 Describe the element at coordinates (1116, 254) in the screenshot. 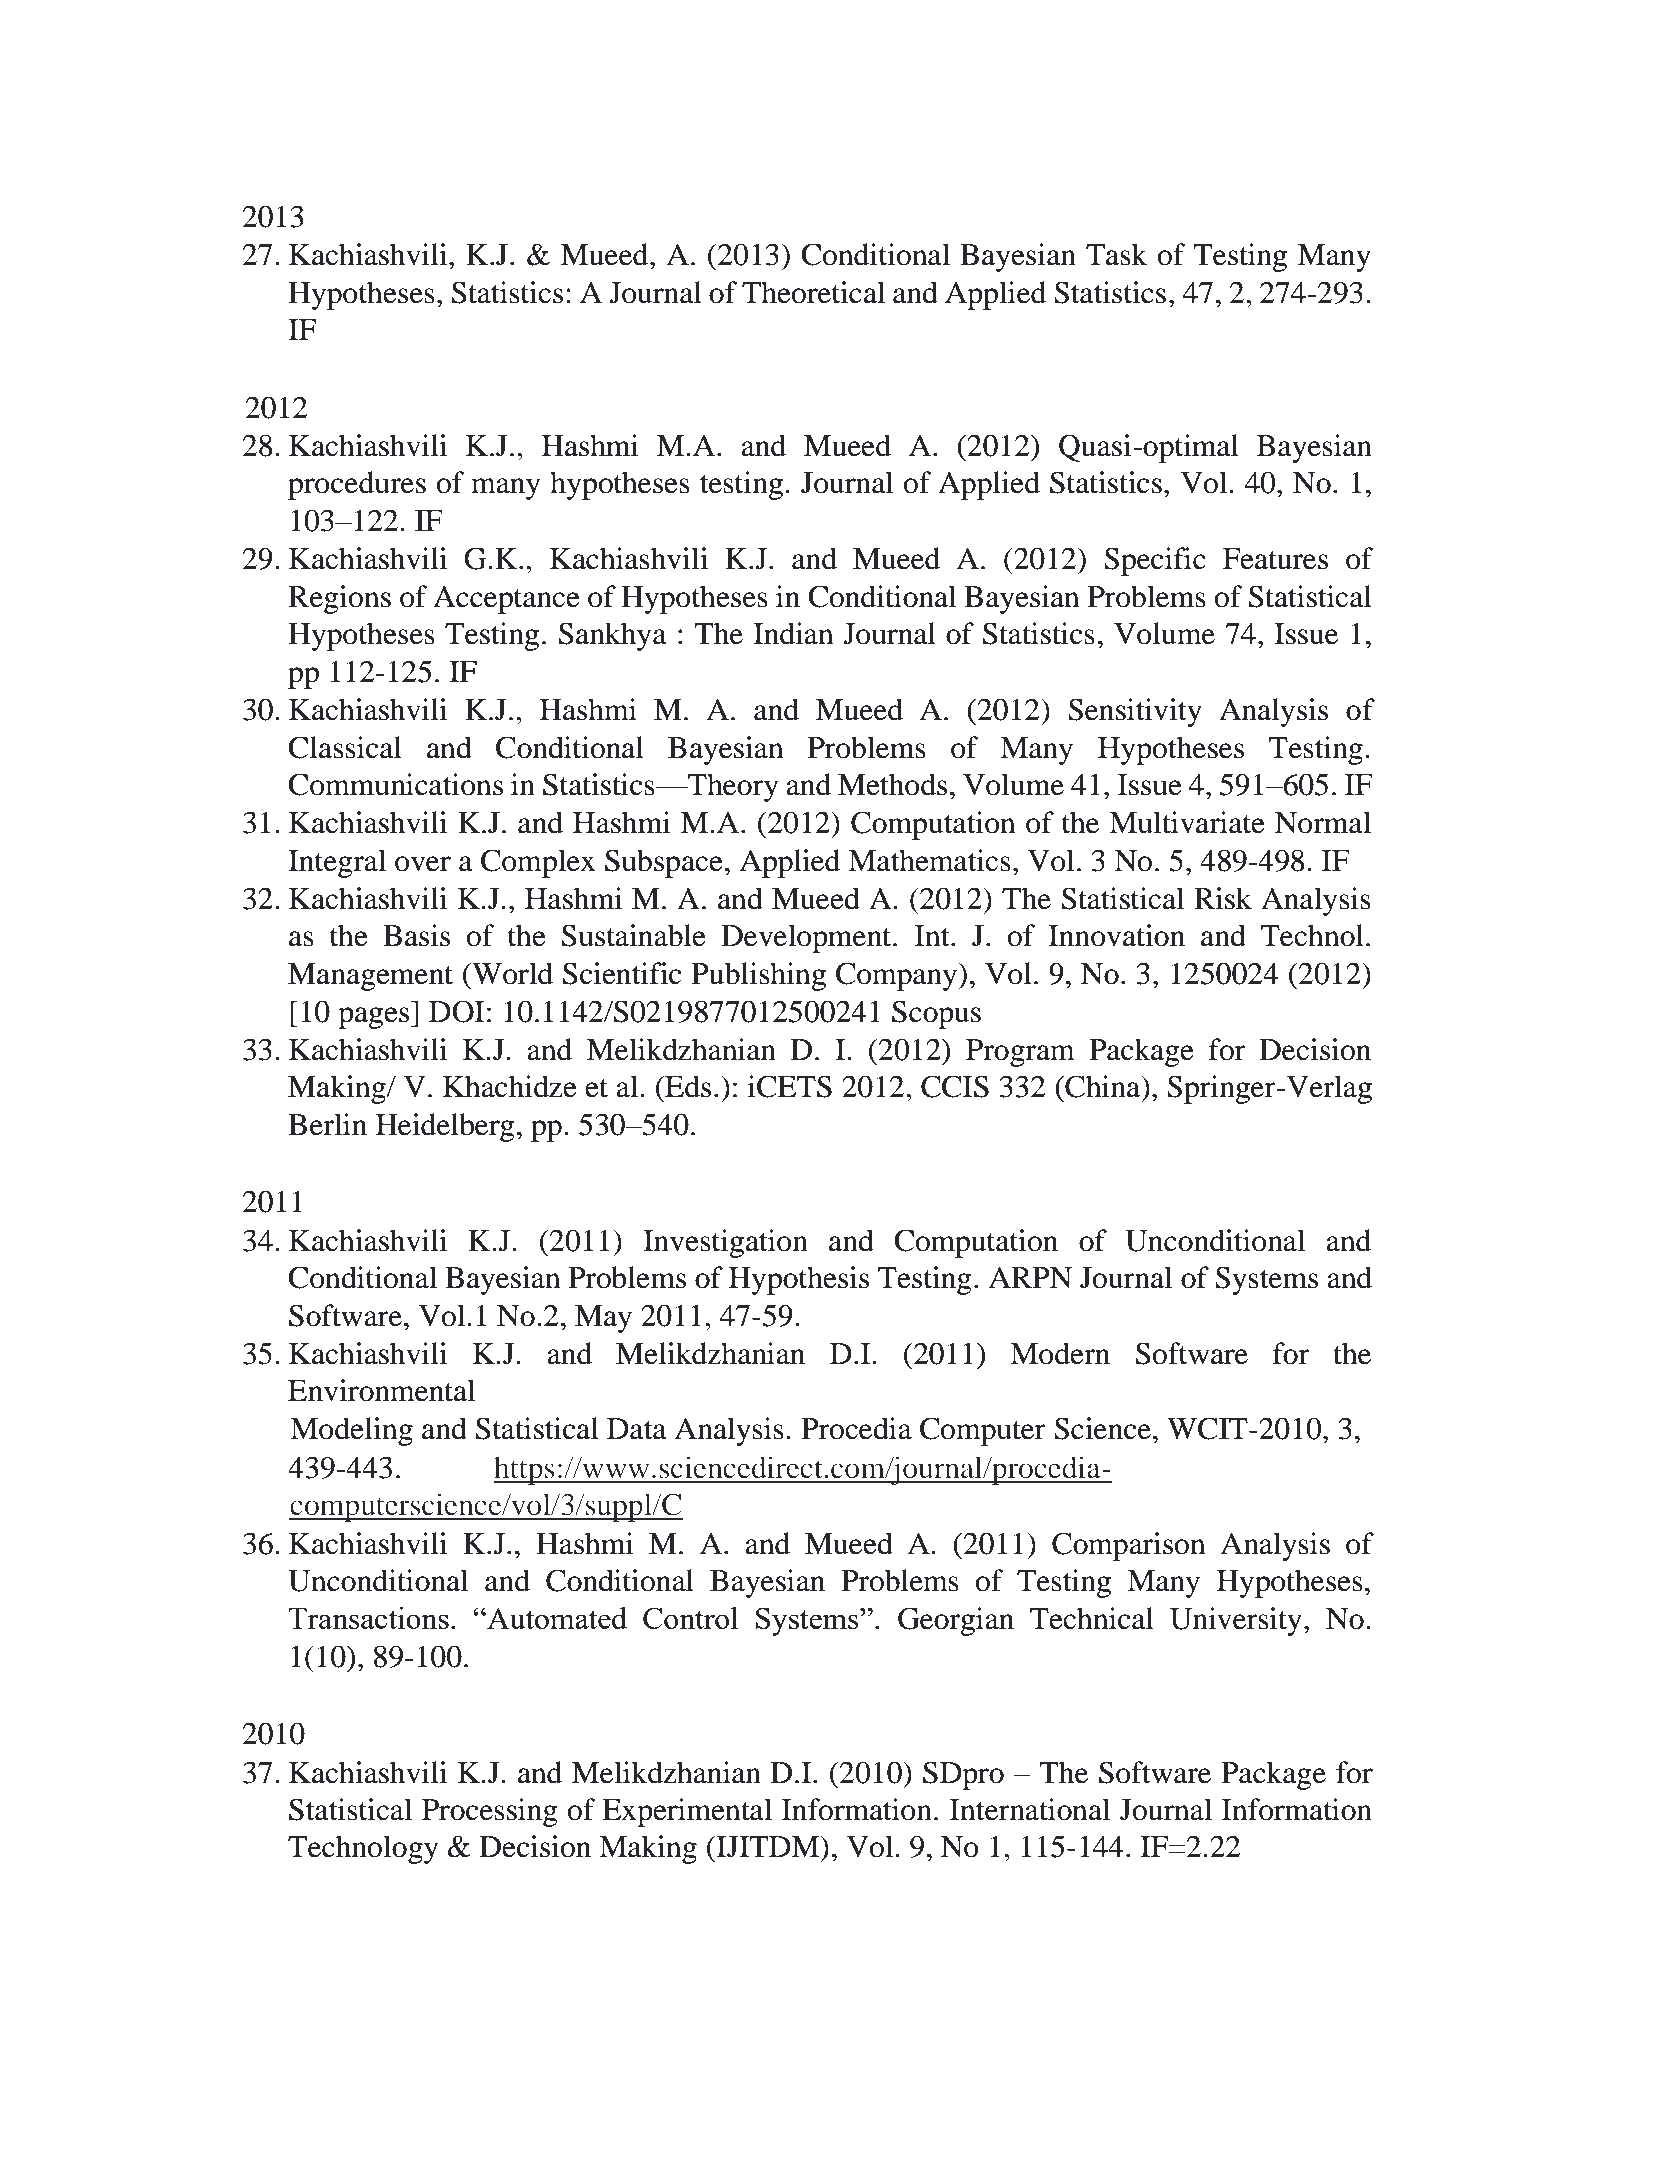

I see `Task` at that location.
